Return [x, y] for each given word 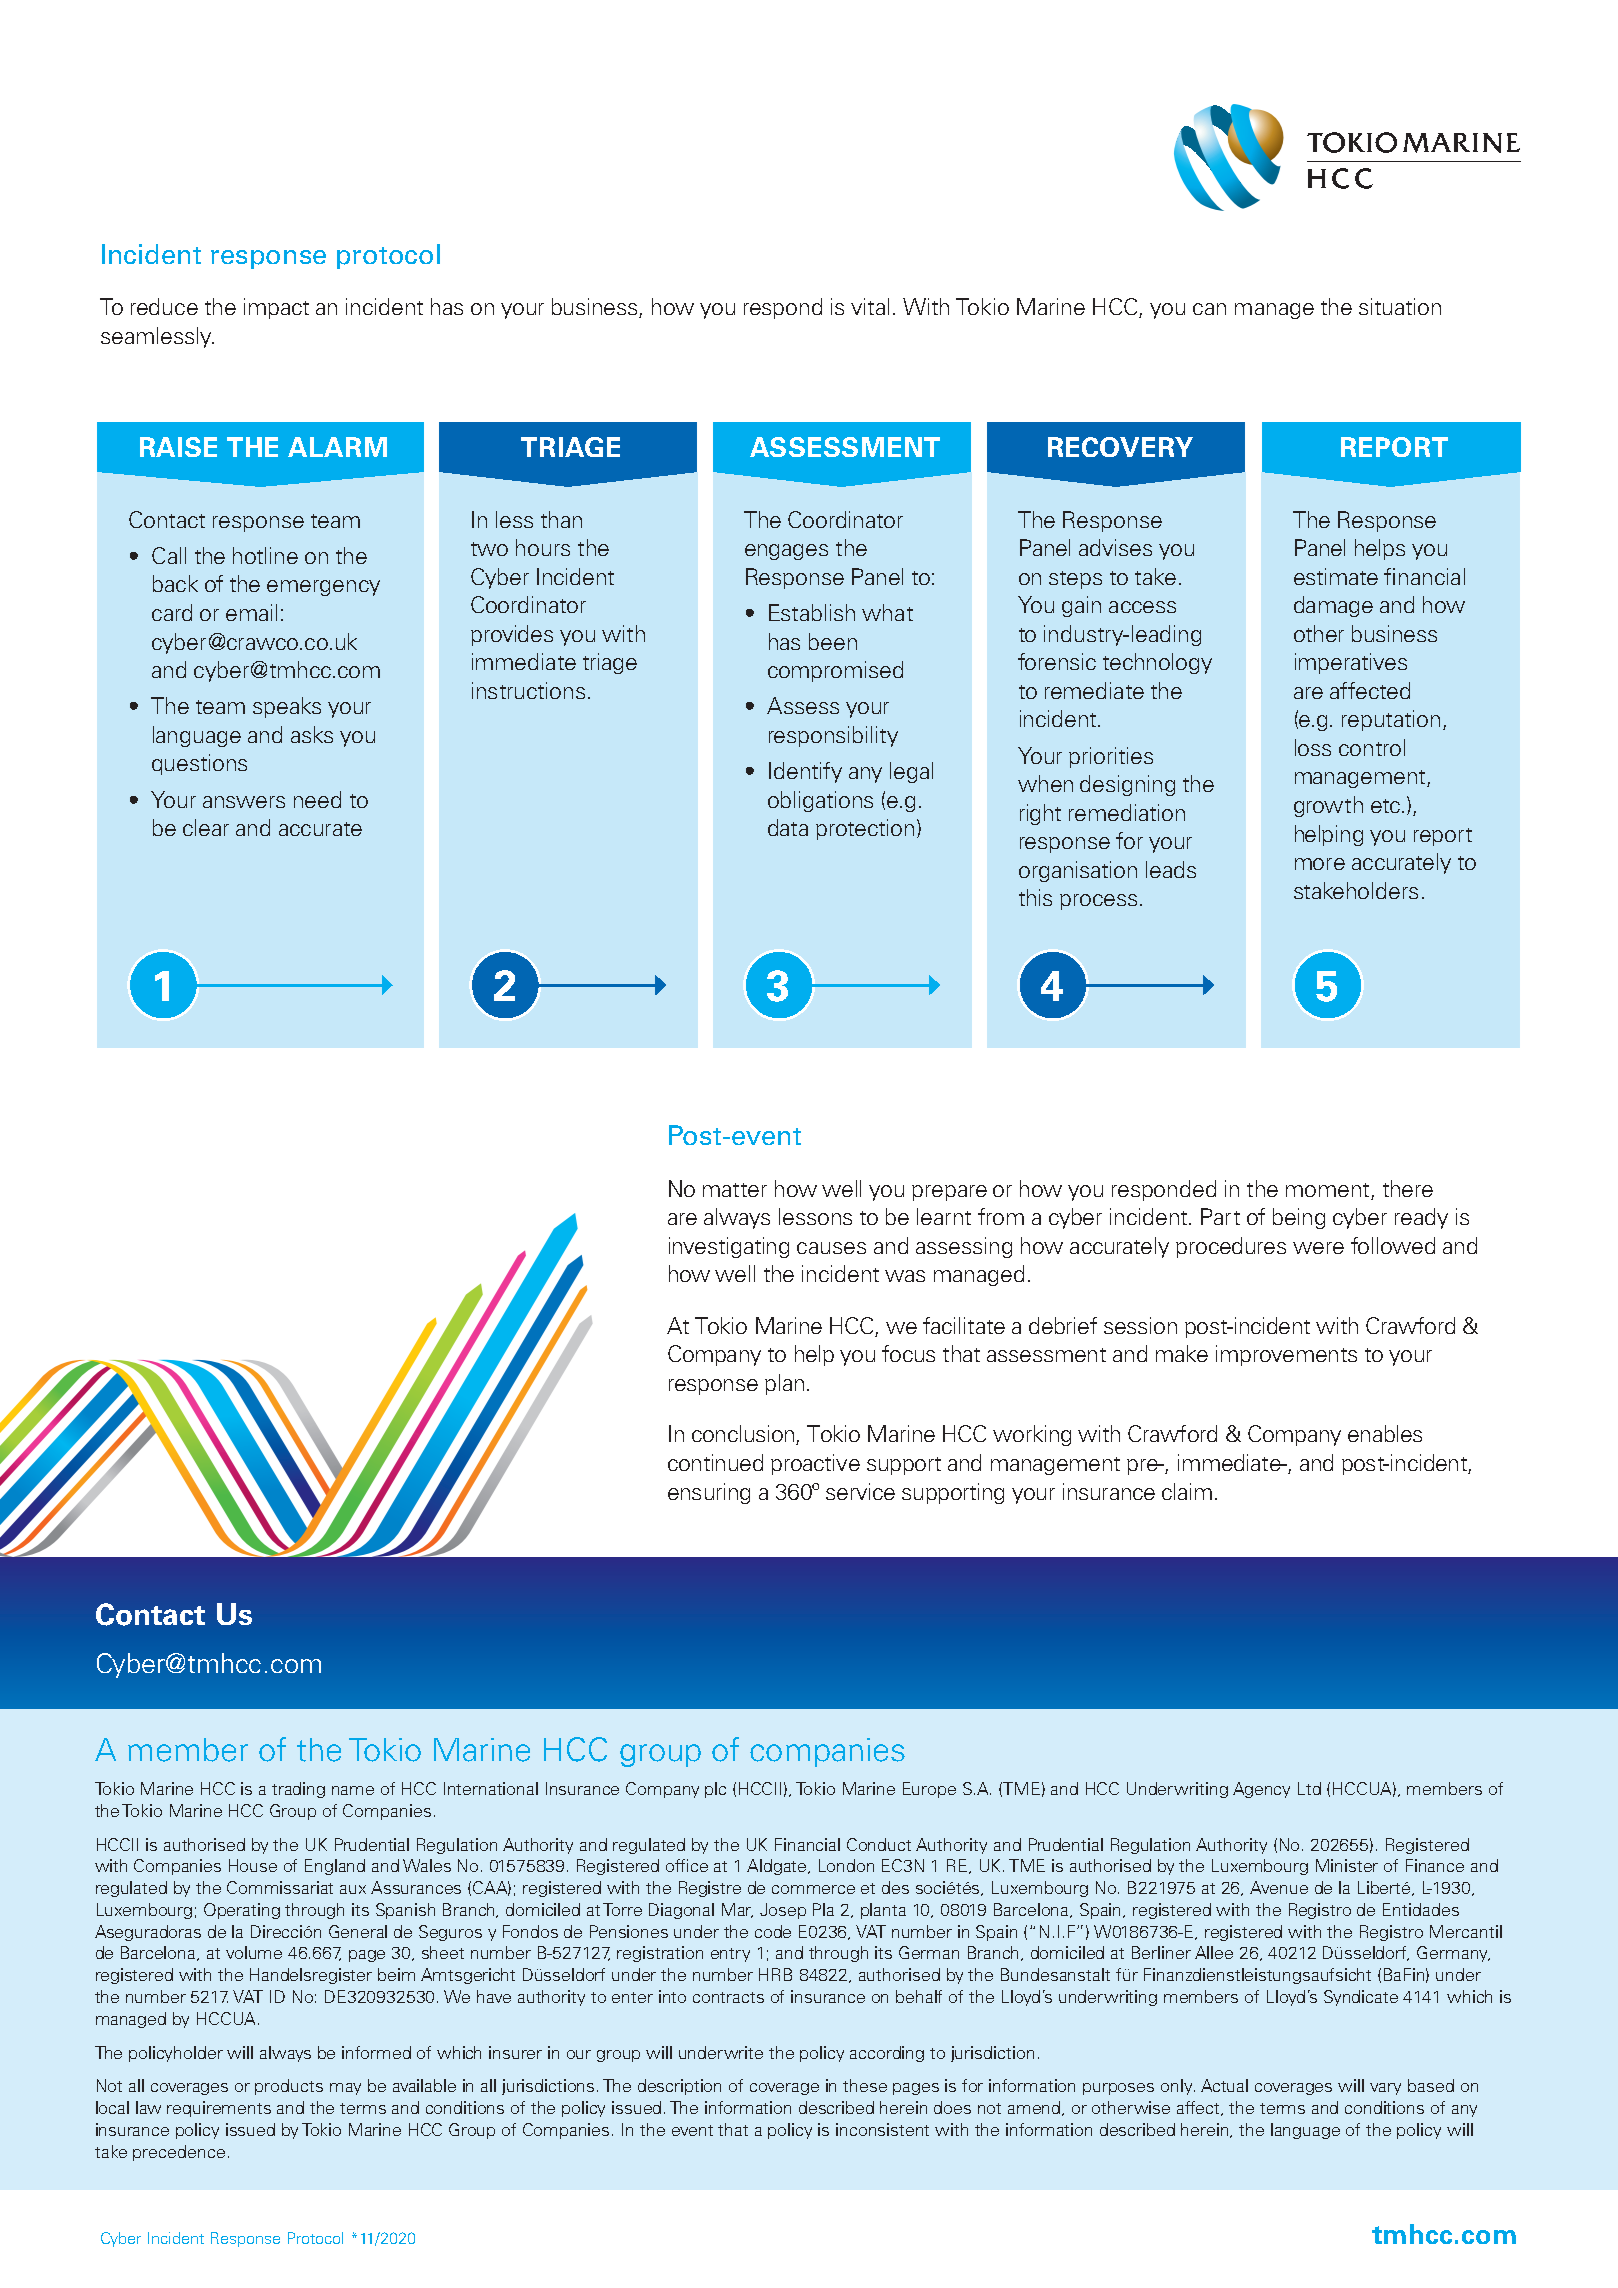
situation [1400, 306]
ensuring [709, 1493]
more [1320, 864]
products [289, 2087]
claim [1187, 1491]
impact [276, 308]
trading [298, 1790]
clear [206, 827]
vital [870, 306]
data [788, 827]
